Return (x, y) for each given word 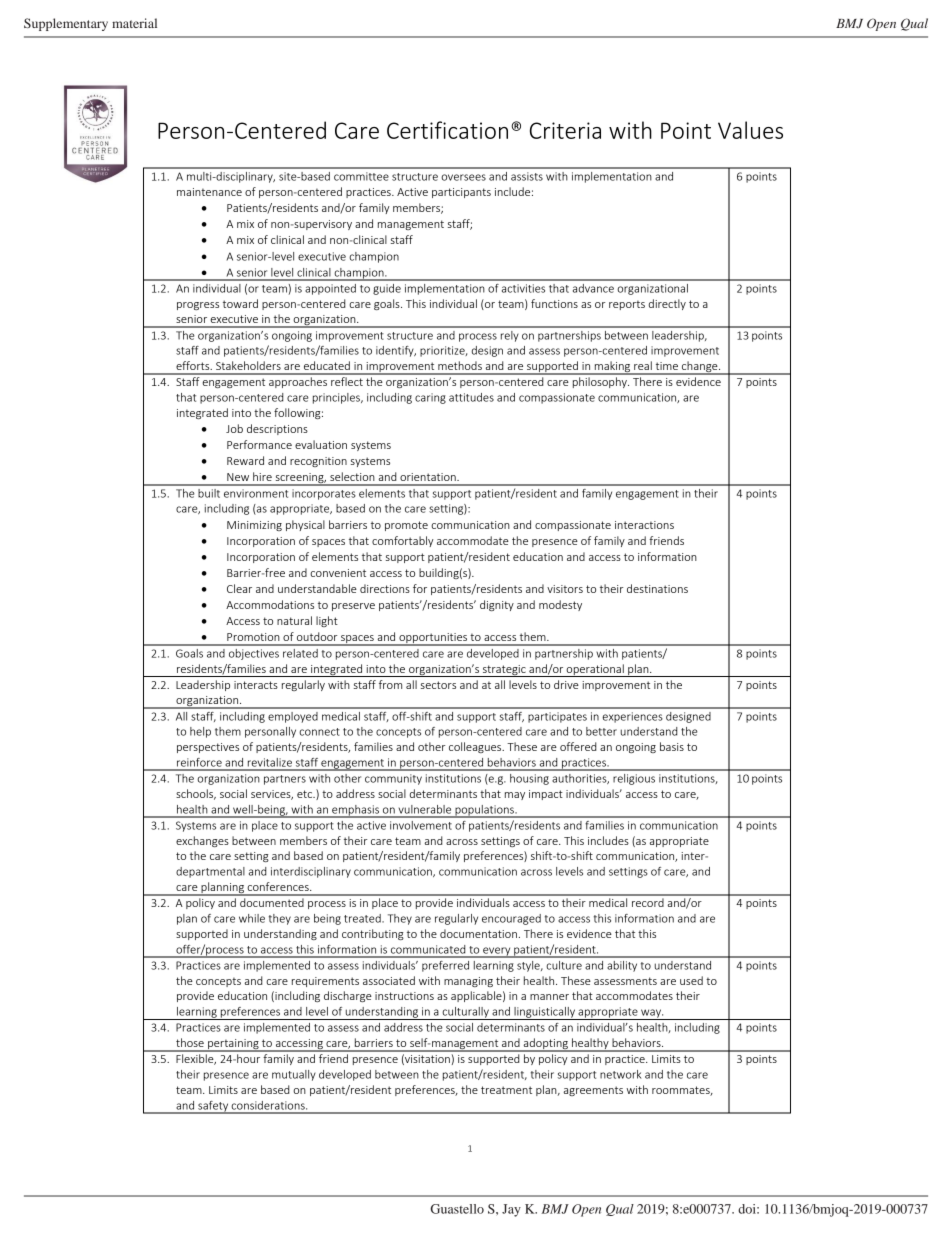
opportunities (433, 639)
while (252, 918)
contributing (373, 934)
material (134, 23)
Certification (447, 130)
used (691, 980)
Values (750, 130)
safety (213, 1107)
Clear (239, 588)
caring (430, 398)
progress (198, 306)
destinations (657, 588)
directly (667, 304)
